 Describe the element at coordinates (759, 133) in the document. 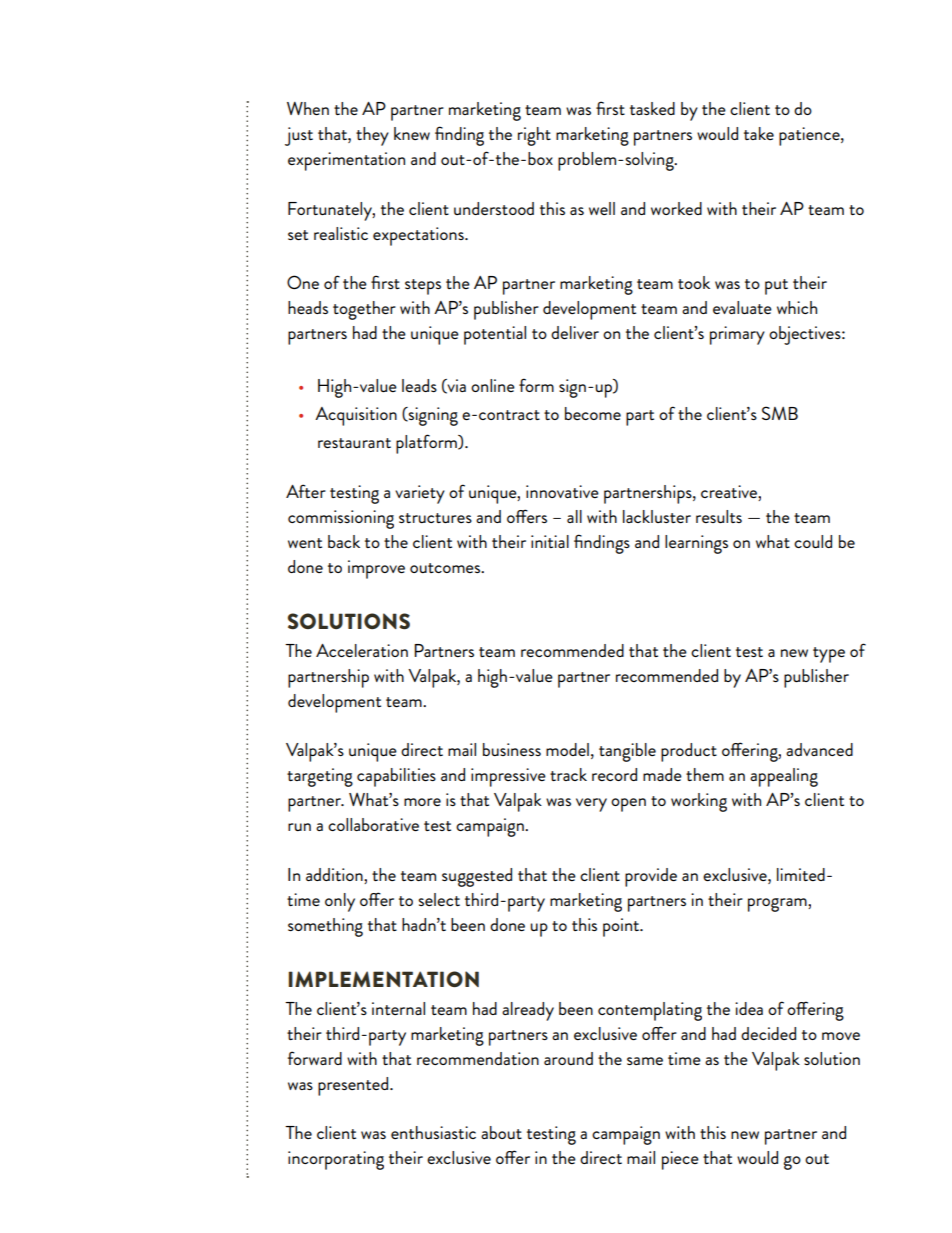

I see `take` at that location.
